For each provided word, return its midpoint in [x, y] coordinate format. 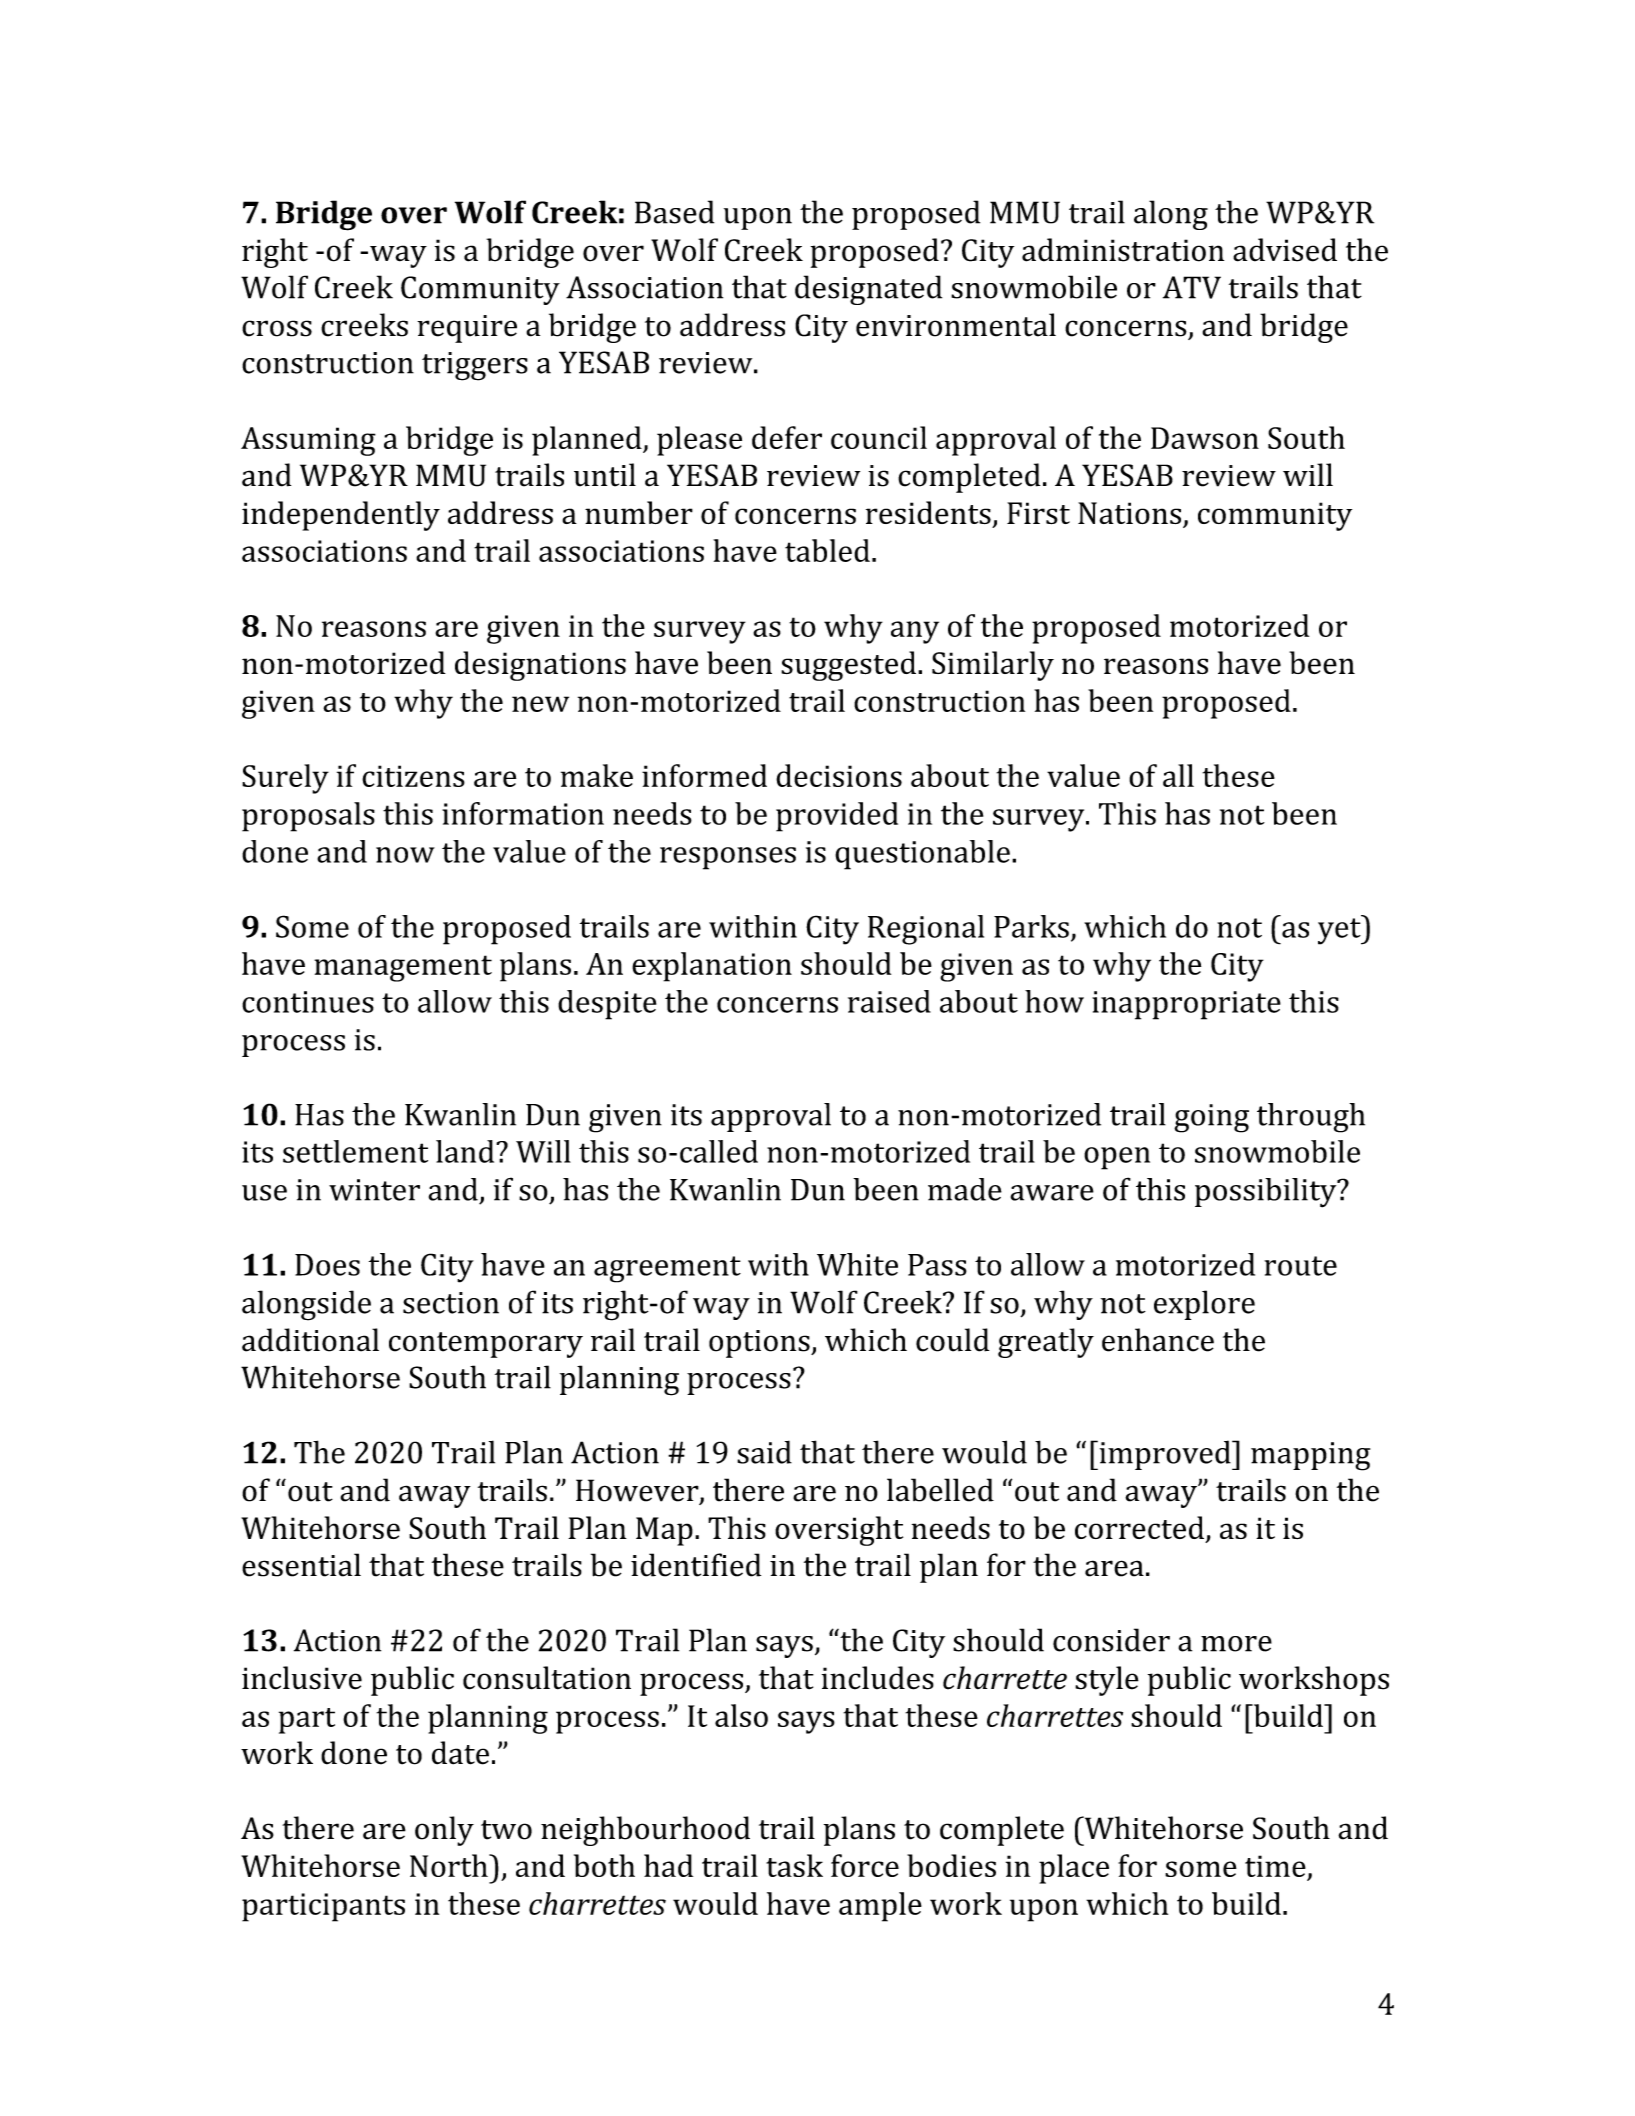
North [450, 1865]
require [467, 329]
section [451, 1303]
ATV [1192, 287]
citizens [413, 776]
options [760, 1344]
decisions [839, 775]
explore [1204, 1305]
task [794, 1865]
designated [868, 290]
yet [1340, 930]
